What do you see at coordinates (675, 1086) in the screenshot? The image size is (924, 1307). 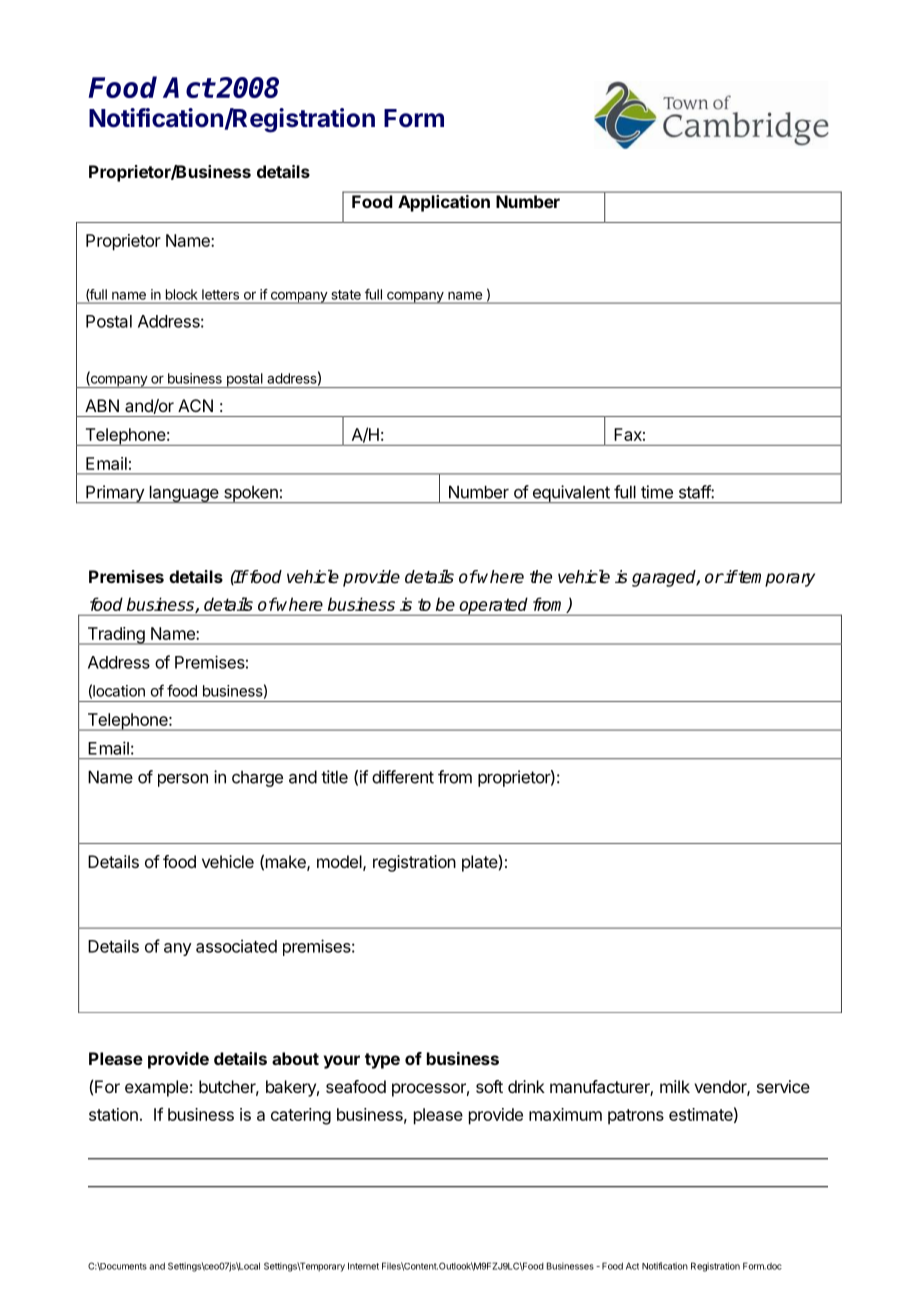 I see `milk` at bounding box center [675, 1086].
